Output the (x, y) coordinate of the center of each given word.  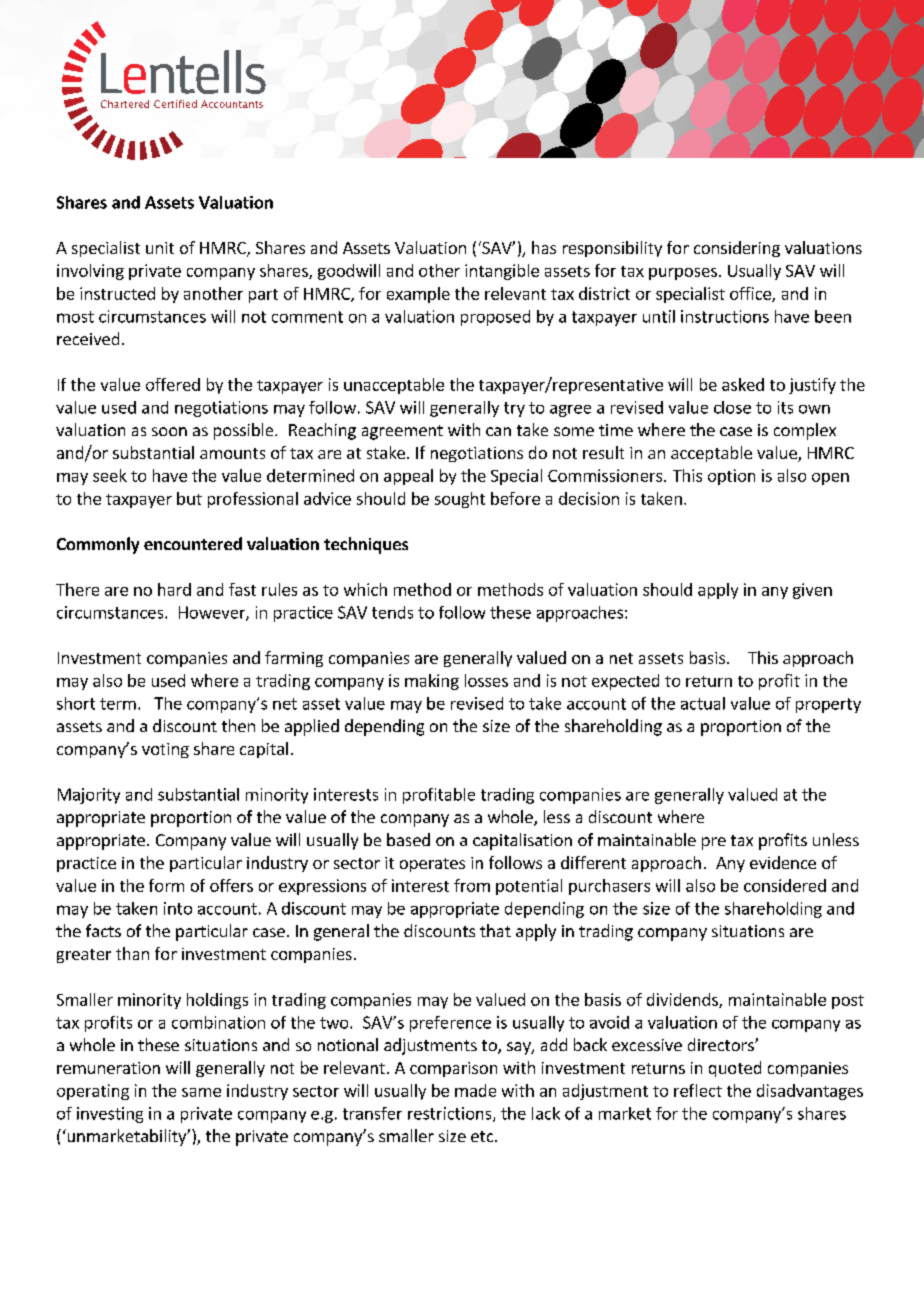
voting (165, 750)
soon (169, 431)
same (201, 1092)
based (408, 839)
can (498, 431)
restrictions (451, 1114)
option (731, 477)
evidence (783, 862)
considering (737, 249)
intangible (502, 272)
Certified (175, 104)
